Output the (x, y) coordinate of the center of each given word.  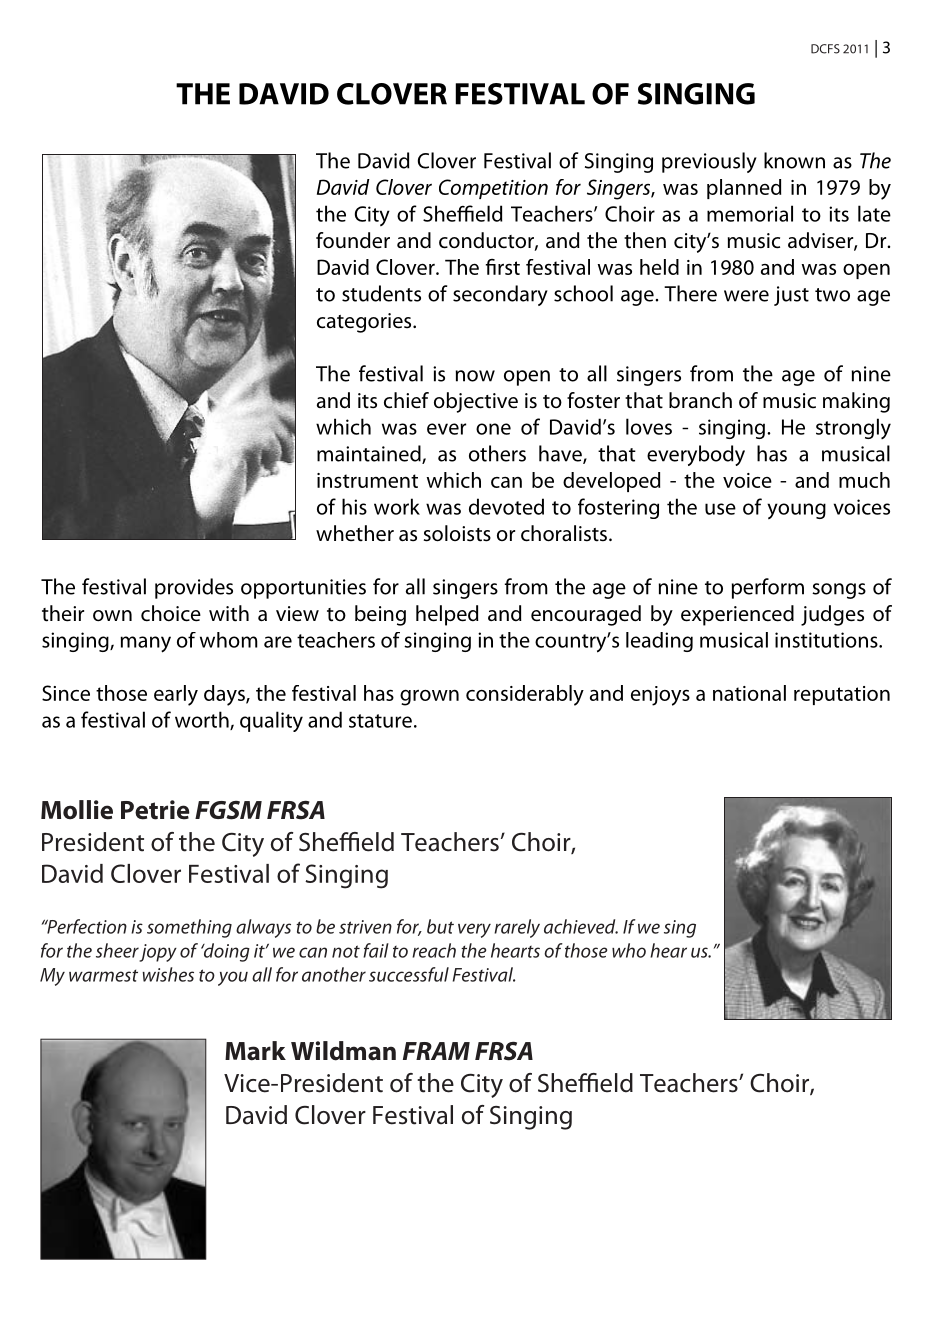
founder (353, 240)
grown (429, 697)
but (440, 926)
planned (744, 189)
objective (476, 402)
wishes (168, 974)
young (796, 511)
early (176, 695)
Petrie (155, 810)
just (791, 296)
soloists (457, 533)
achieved (581, 926)
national (749, 693)
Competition (493, 189)
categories (365, 323)
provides (194, 588)
